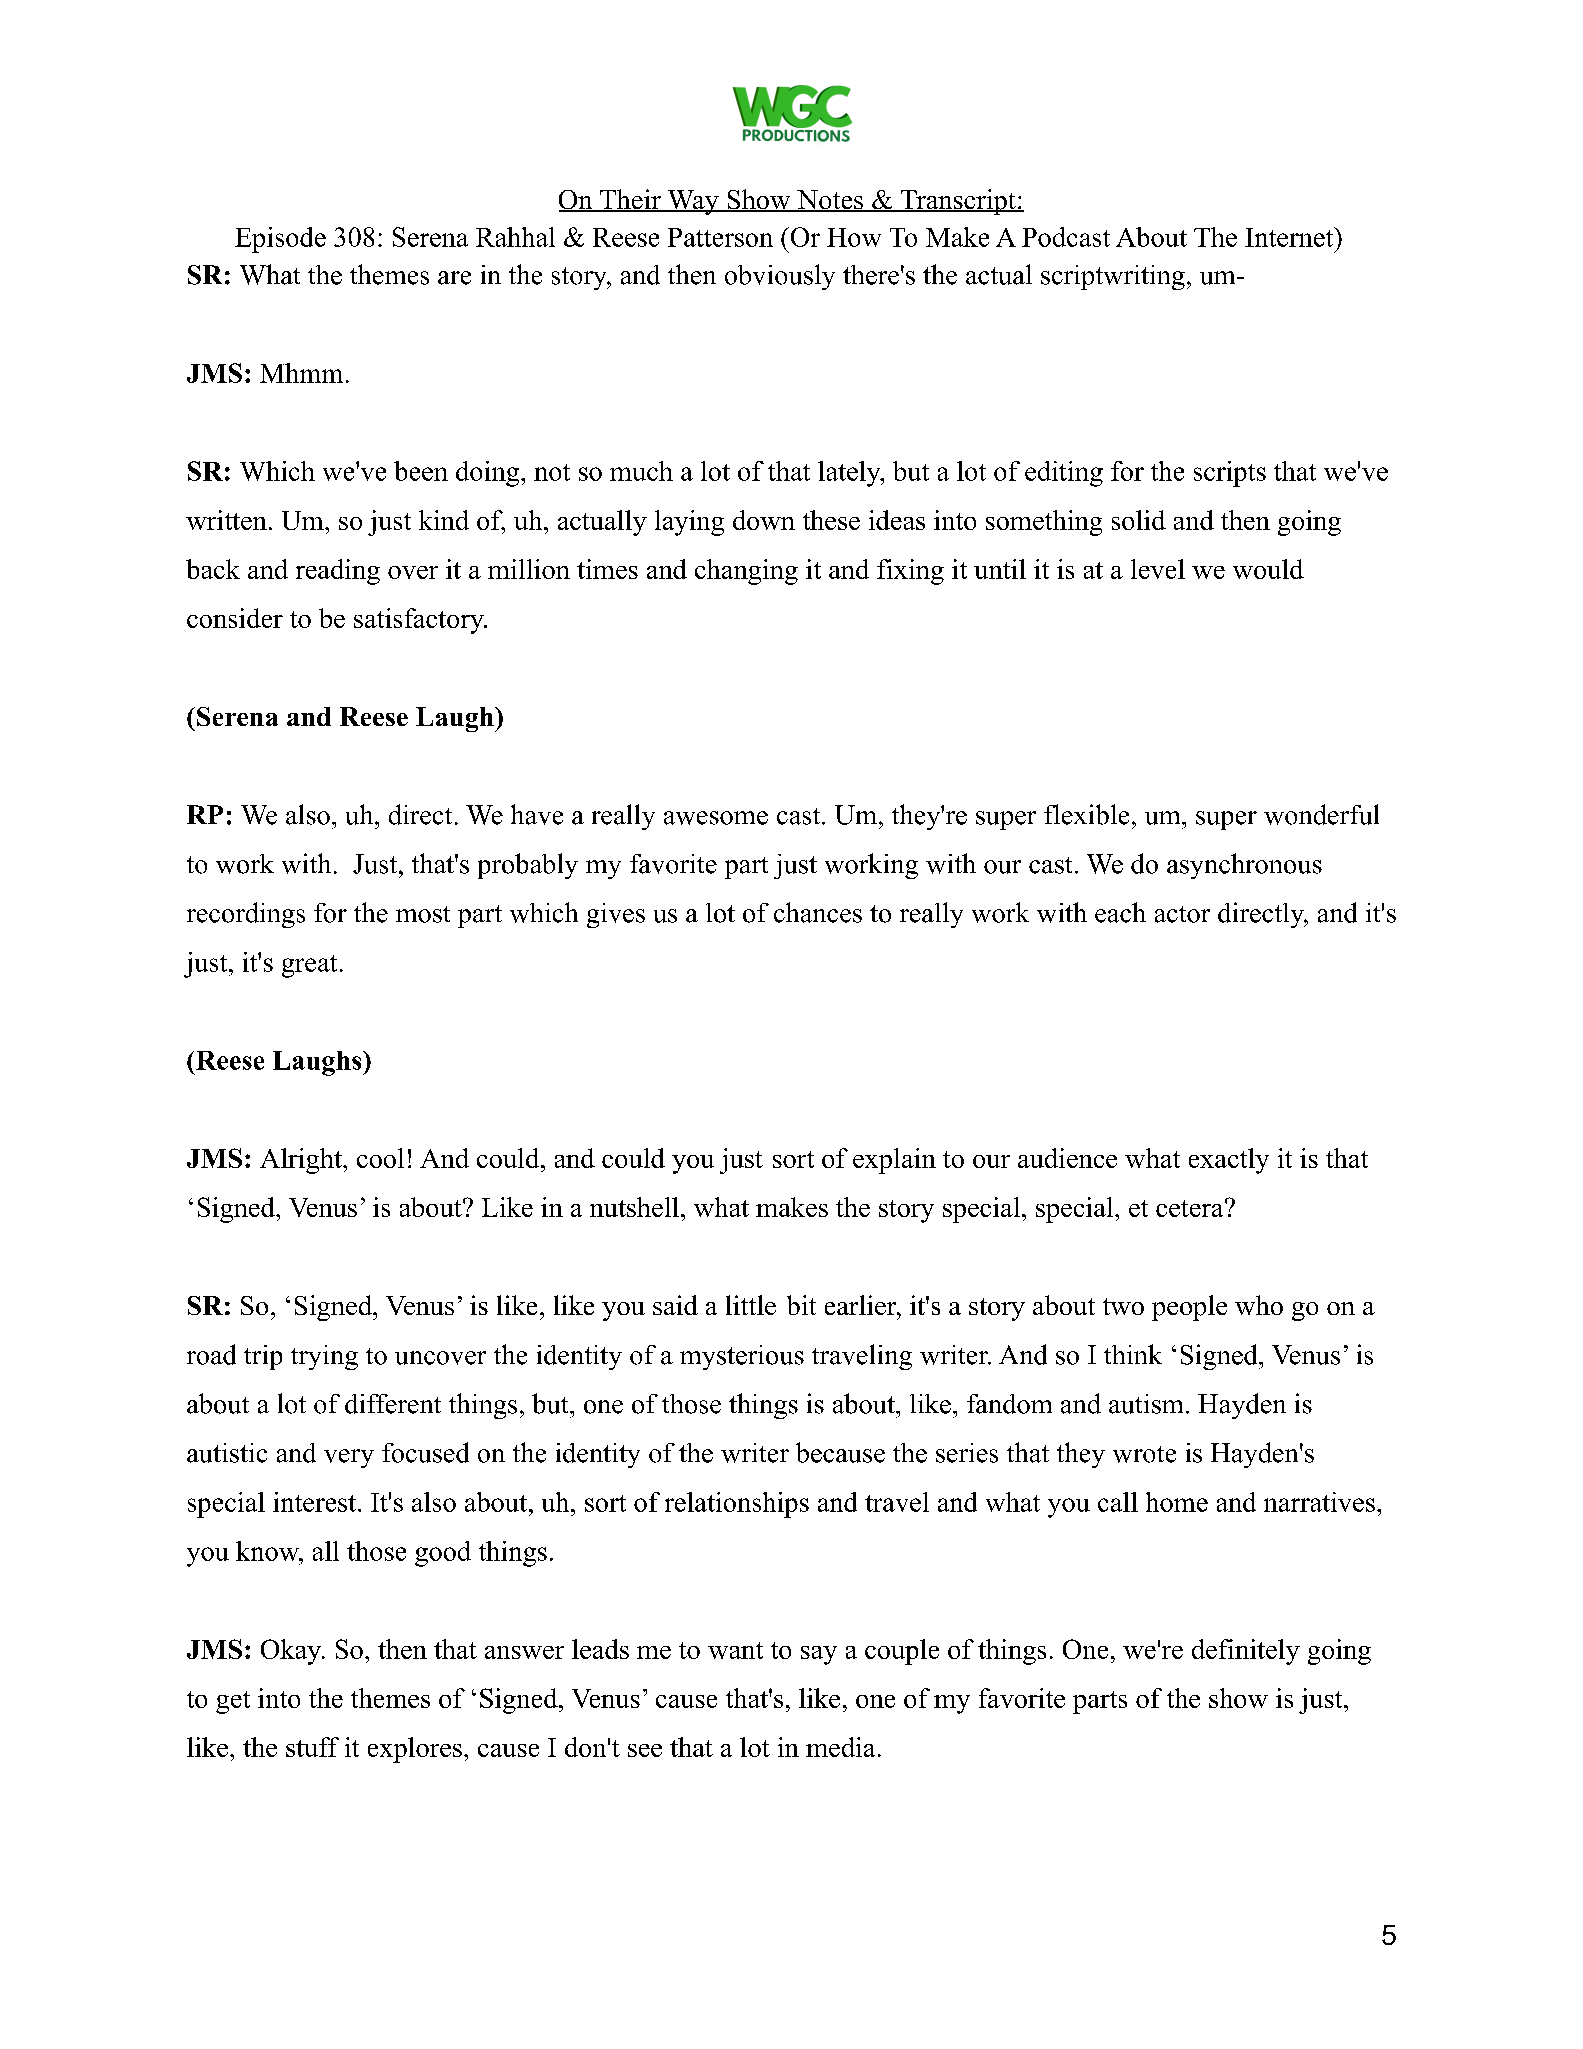 This document has width=1583, height=2049. Describe the element at coordinates (1113, 277) in the document. I see `scriptwriting` at that location.
